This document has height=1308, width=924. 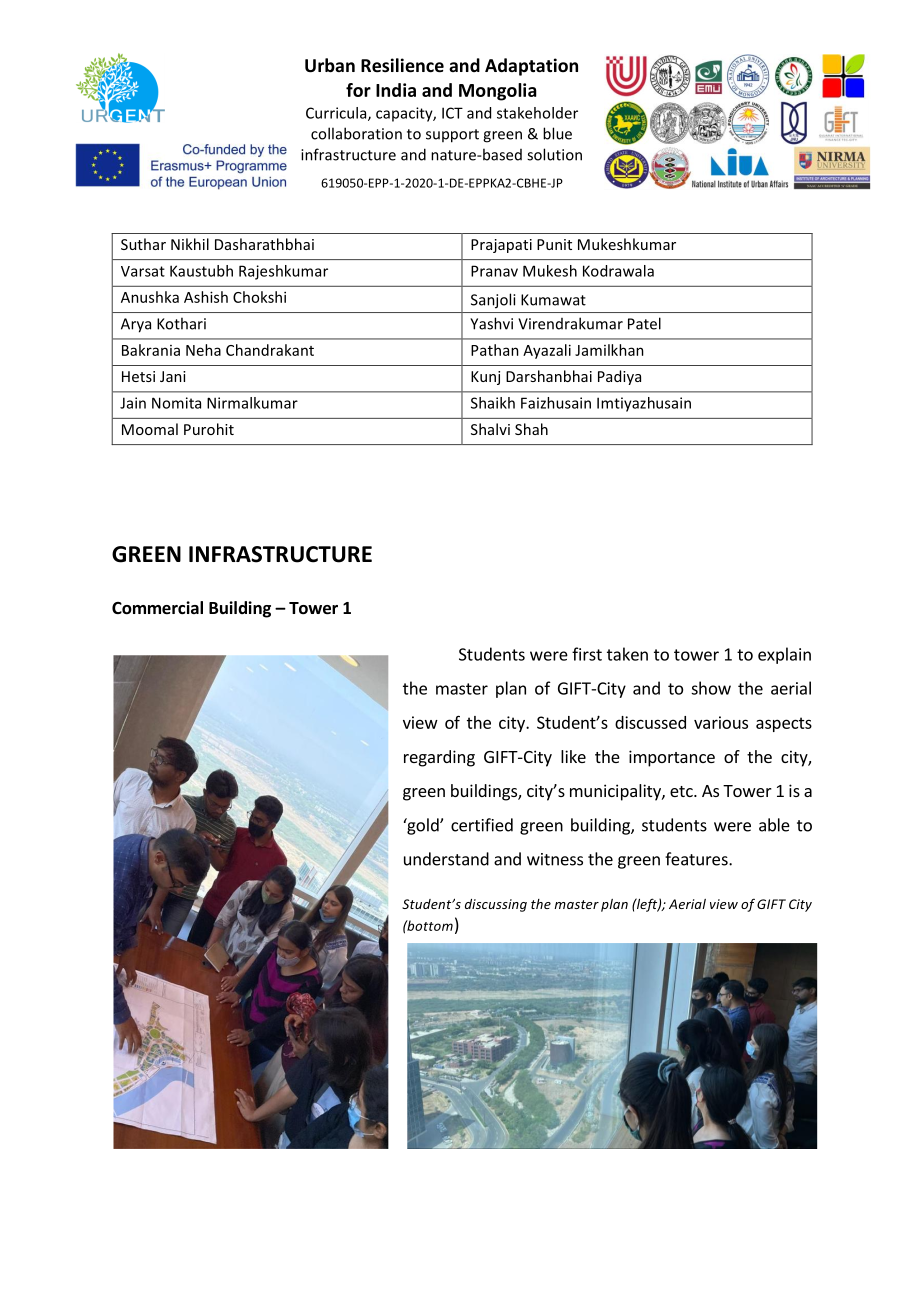 What do you see at coordinates (209, 429) in the document?
I see `Purohit` at bounding box center [209, 429].
